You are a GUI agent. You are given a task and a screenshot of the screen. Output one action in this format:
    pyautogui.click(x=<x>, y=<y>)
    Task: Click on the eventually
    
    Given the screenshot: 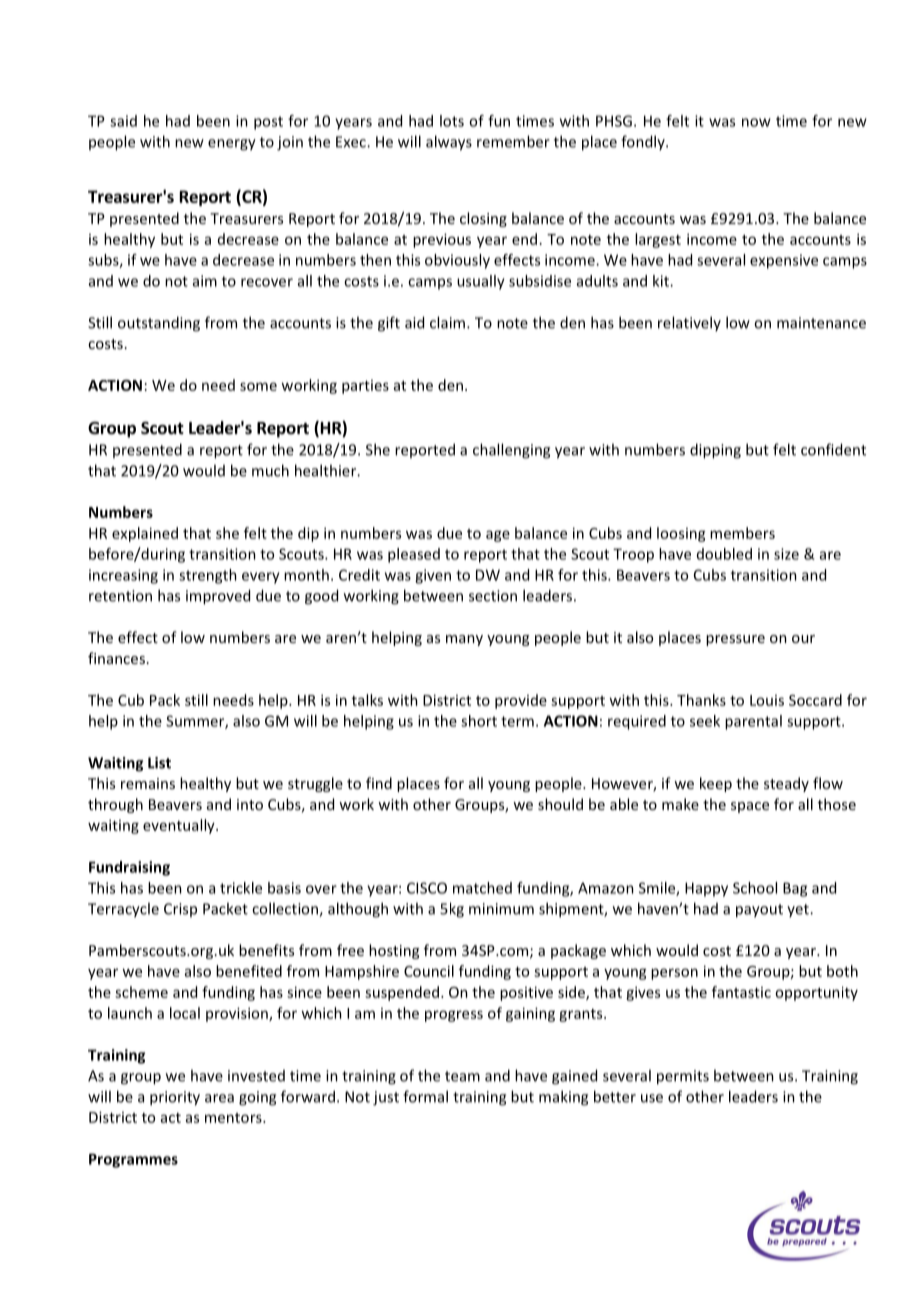 What is the action you would take?
    pyautogui.click(x=180, y=826)
